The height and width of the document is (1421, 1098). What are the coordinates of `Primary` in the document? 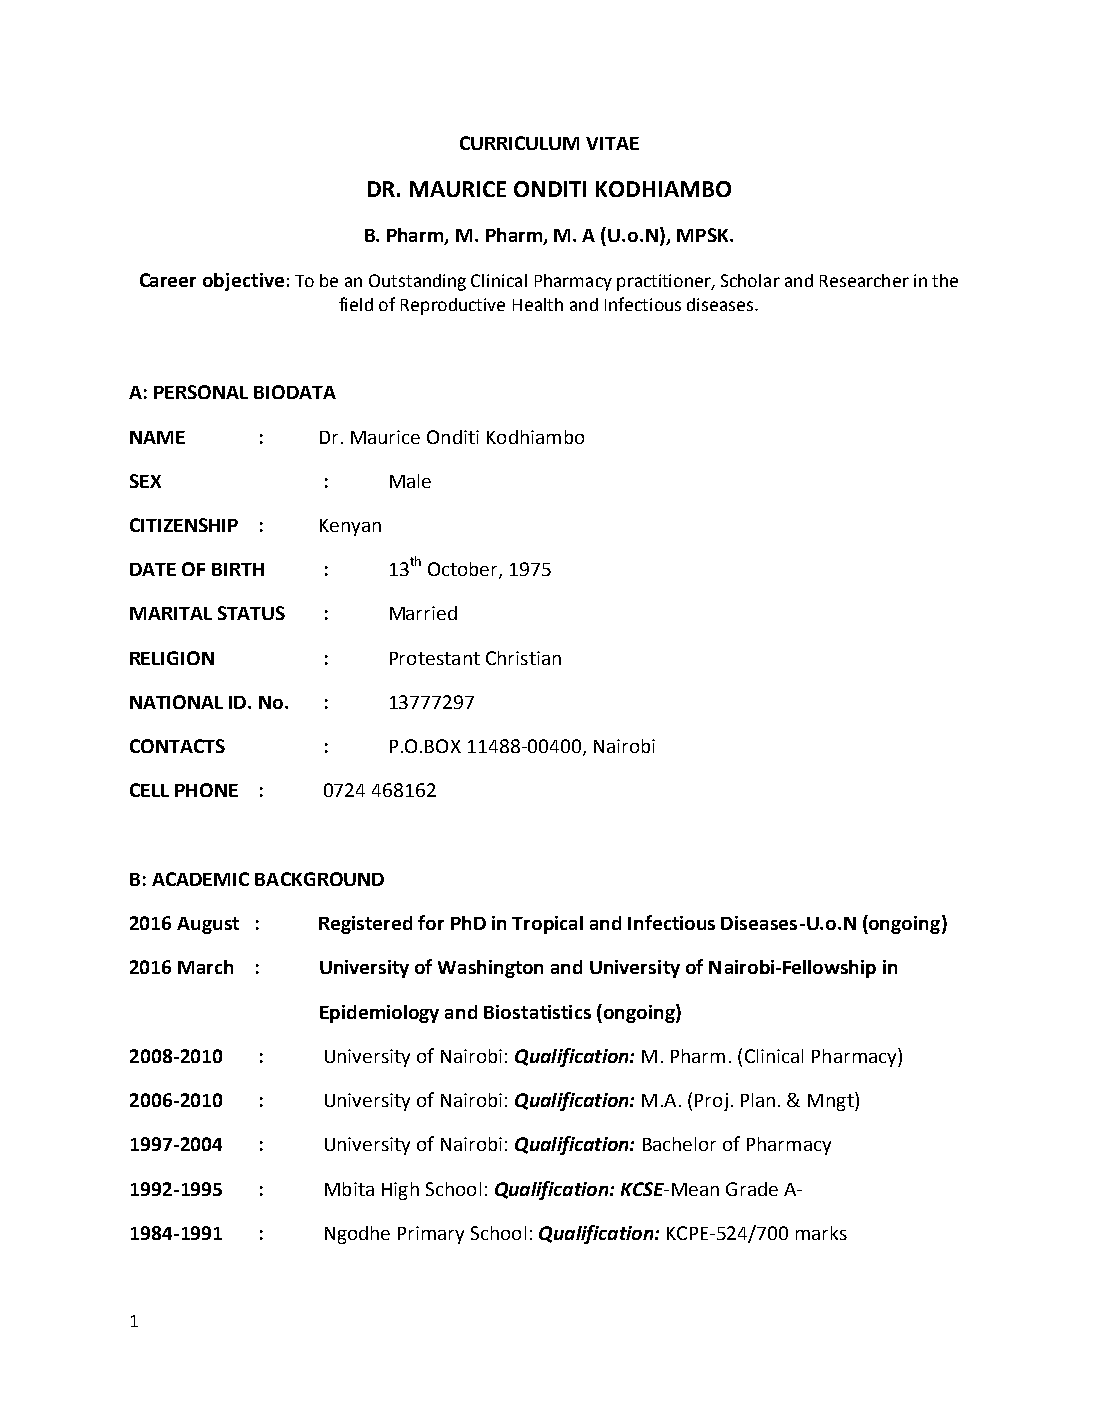 It's located at (431, 1235).
